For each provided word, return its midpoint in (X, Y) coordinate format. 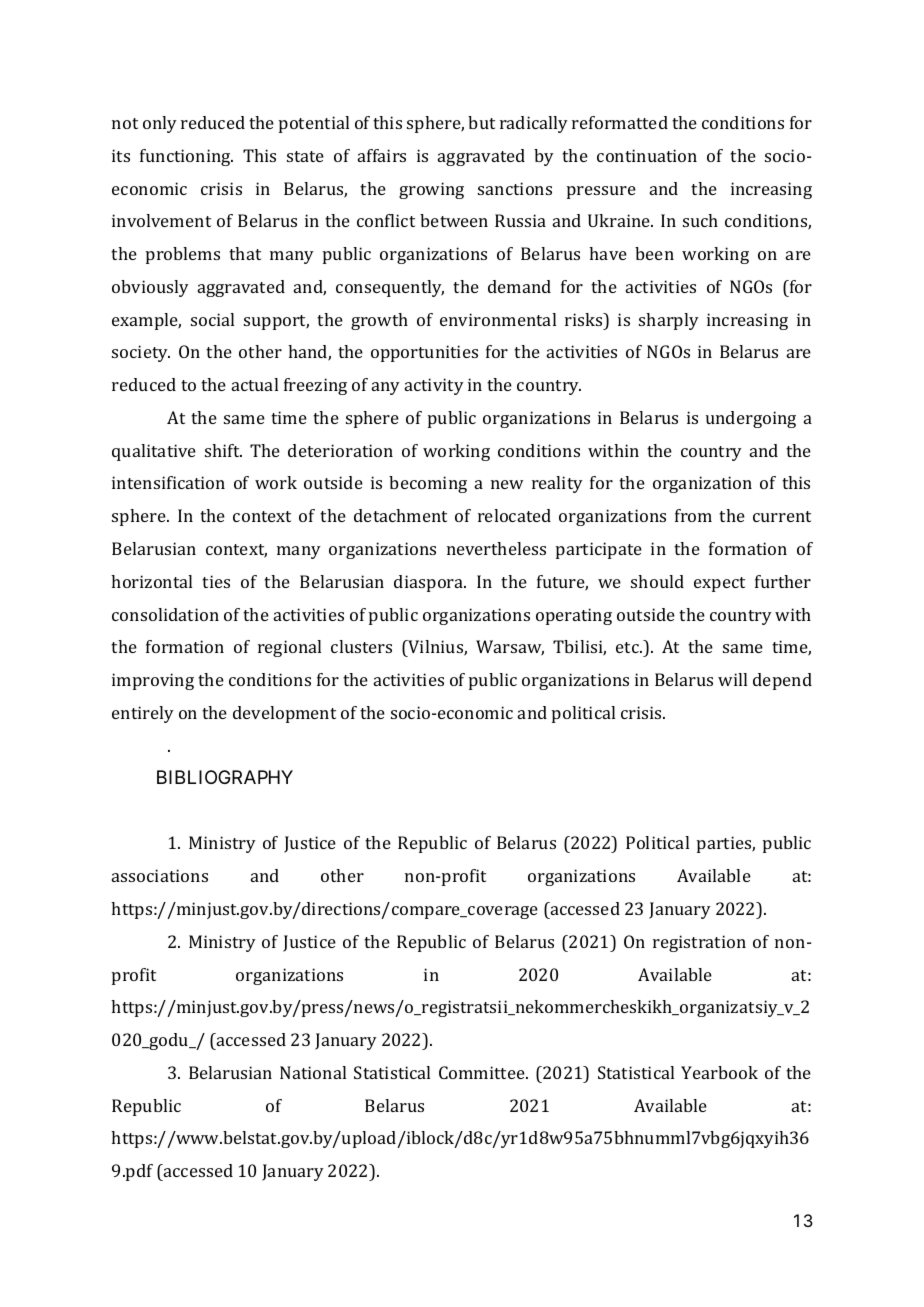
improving (153, 681)
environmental (498, 319)
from (693, 515)
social (212, 319)
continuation (647, 155)
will (732, 679)
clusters (361, 646)
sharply (669, 321)
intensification (168, 482)
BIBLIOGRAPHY (225, 777)
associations (160, 875)
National (313, 1072)
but (481, 122)
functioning (186, 157)
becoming (428, 484)
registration (699, 943)
